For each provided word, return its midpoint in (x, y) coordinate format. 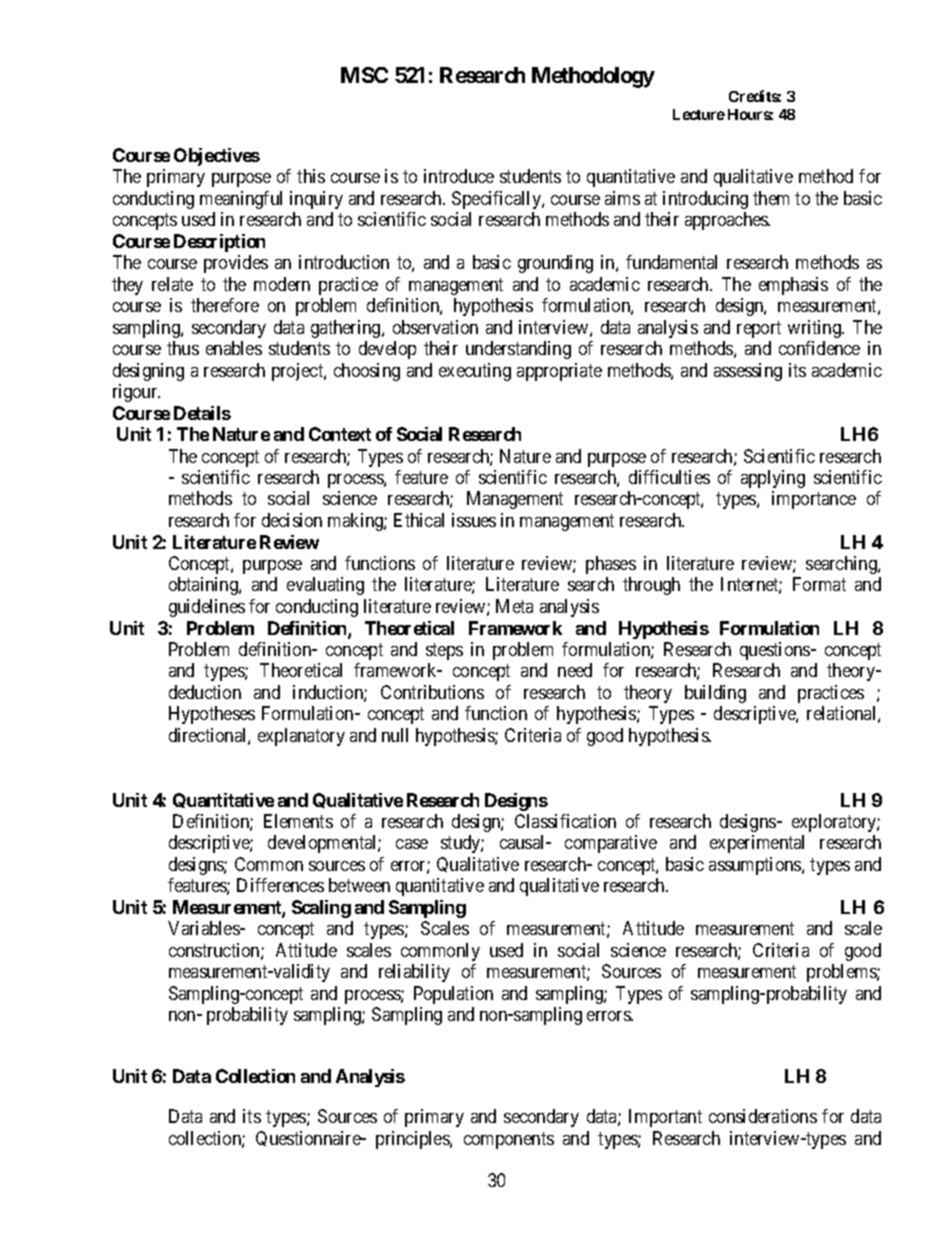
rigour (136, 393)
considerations (763, 1116)
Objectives (217, 157)
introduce (459, 176)
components (509, 1140)
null (395, 735)
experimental (757, 844)
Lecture (699, 114)
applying (773, 479)
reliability (414, 973)
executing (475, 372)
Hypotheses (212, 715)
